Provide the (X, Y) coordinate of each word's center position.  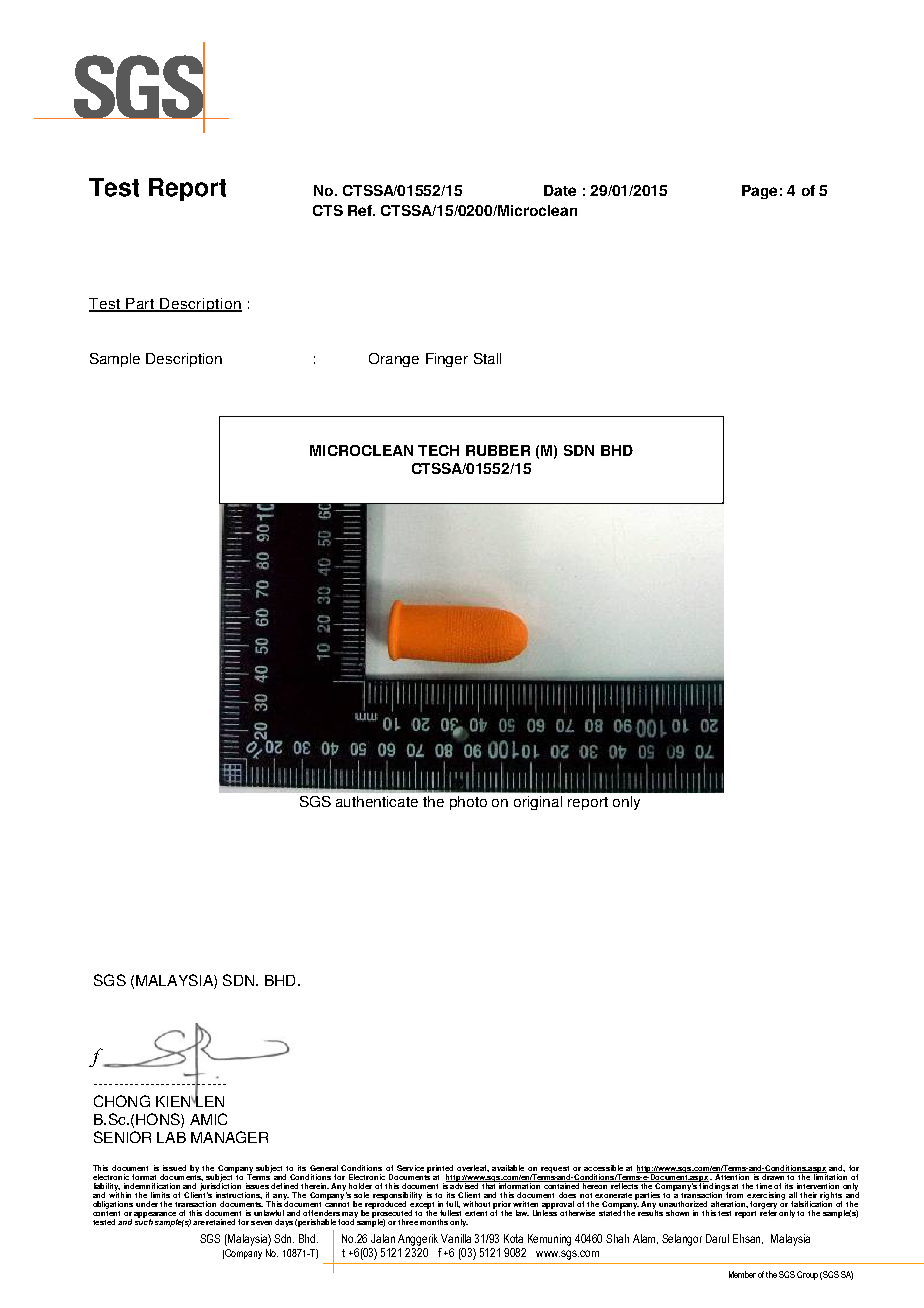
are (199, 1223)
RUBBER (498, 450)
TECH (438, 450)
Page (759, 192)
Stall (487, 358)
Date (560, 190)
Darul (717, 1238)
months (434, 1222)
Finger (447, 360)
